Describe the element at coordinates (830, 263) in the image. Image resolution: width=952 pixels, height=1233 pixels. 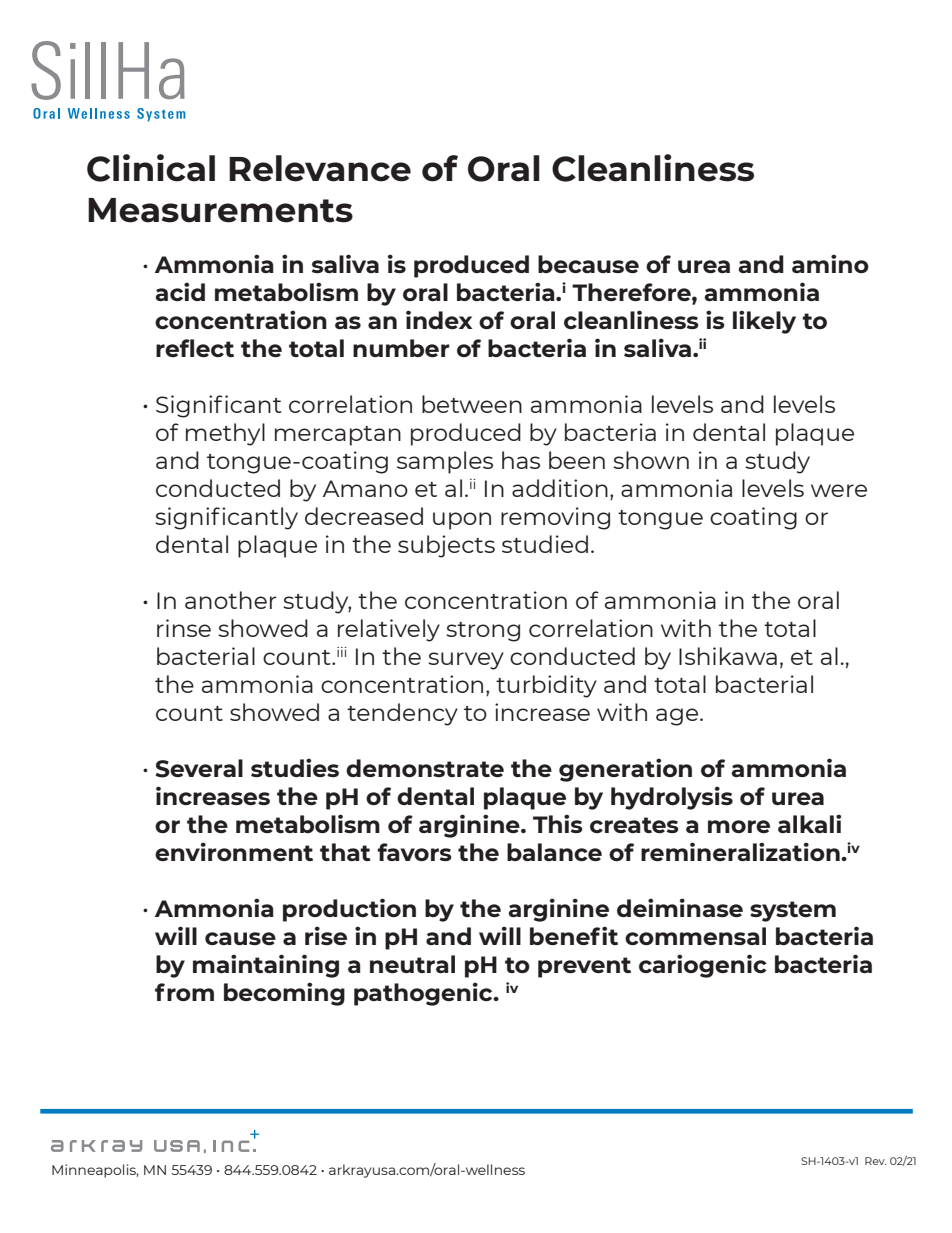
I see `amino` at that location.
